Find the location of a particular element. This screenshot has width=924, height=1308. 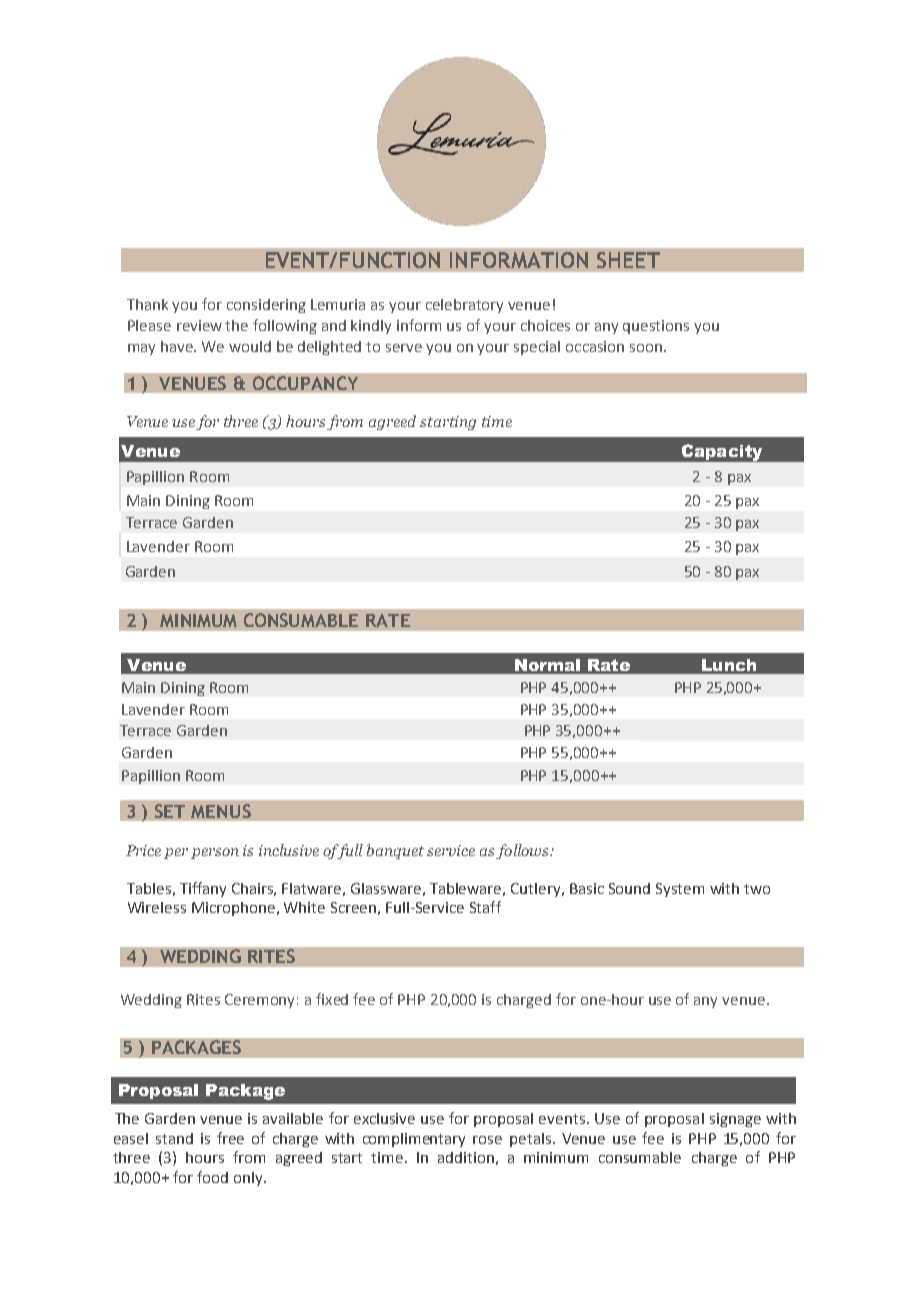

review is located at coordinates (199, 325).
